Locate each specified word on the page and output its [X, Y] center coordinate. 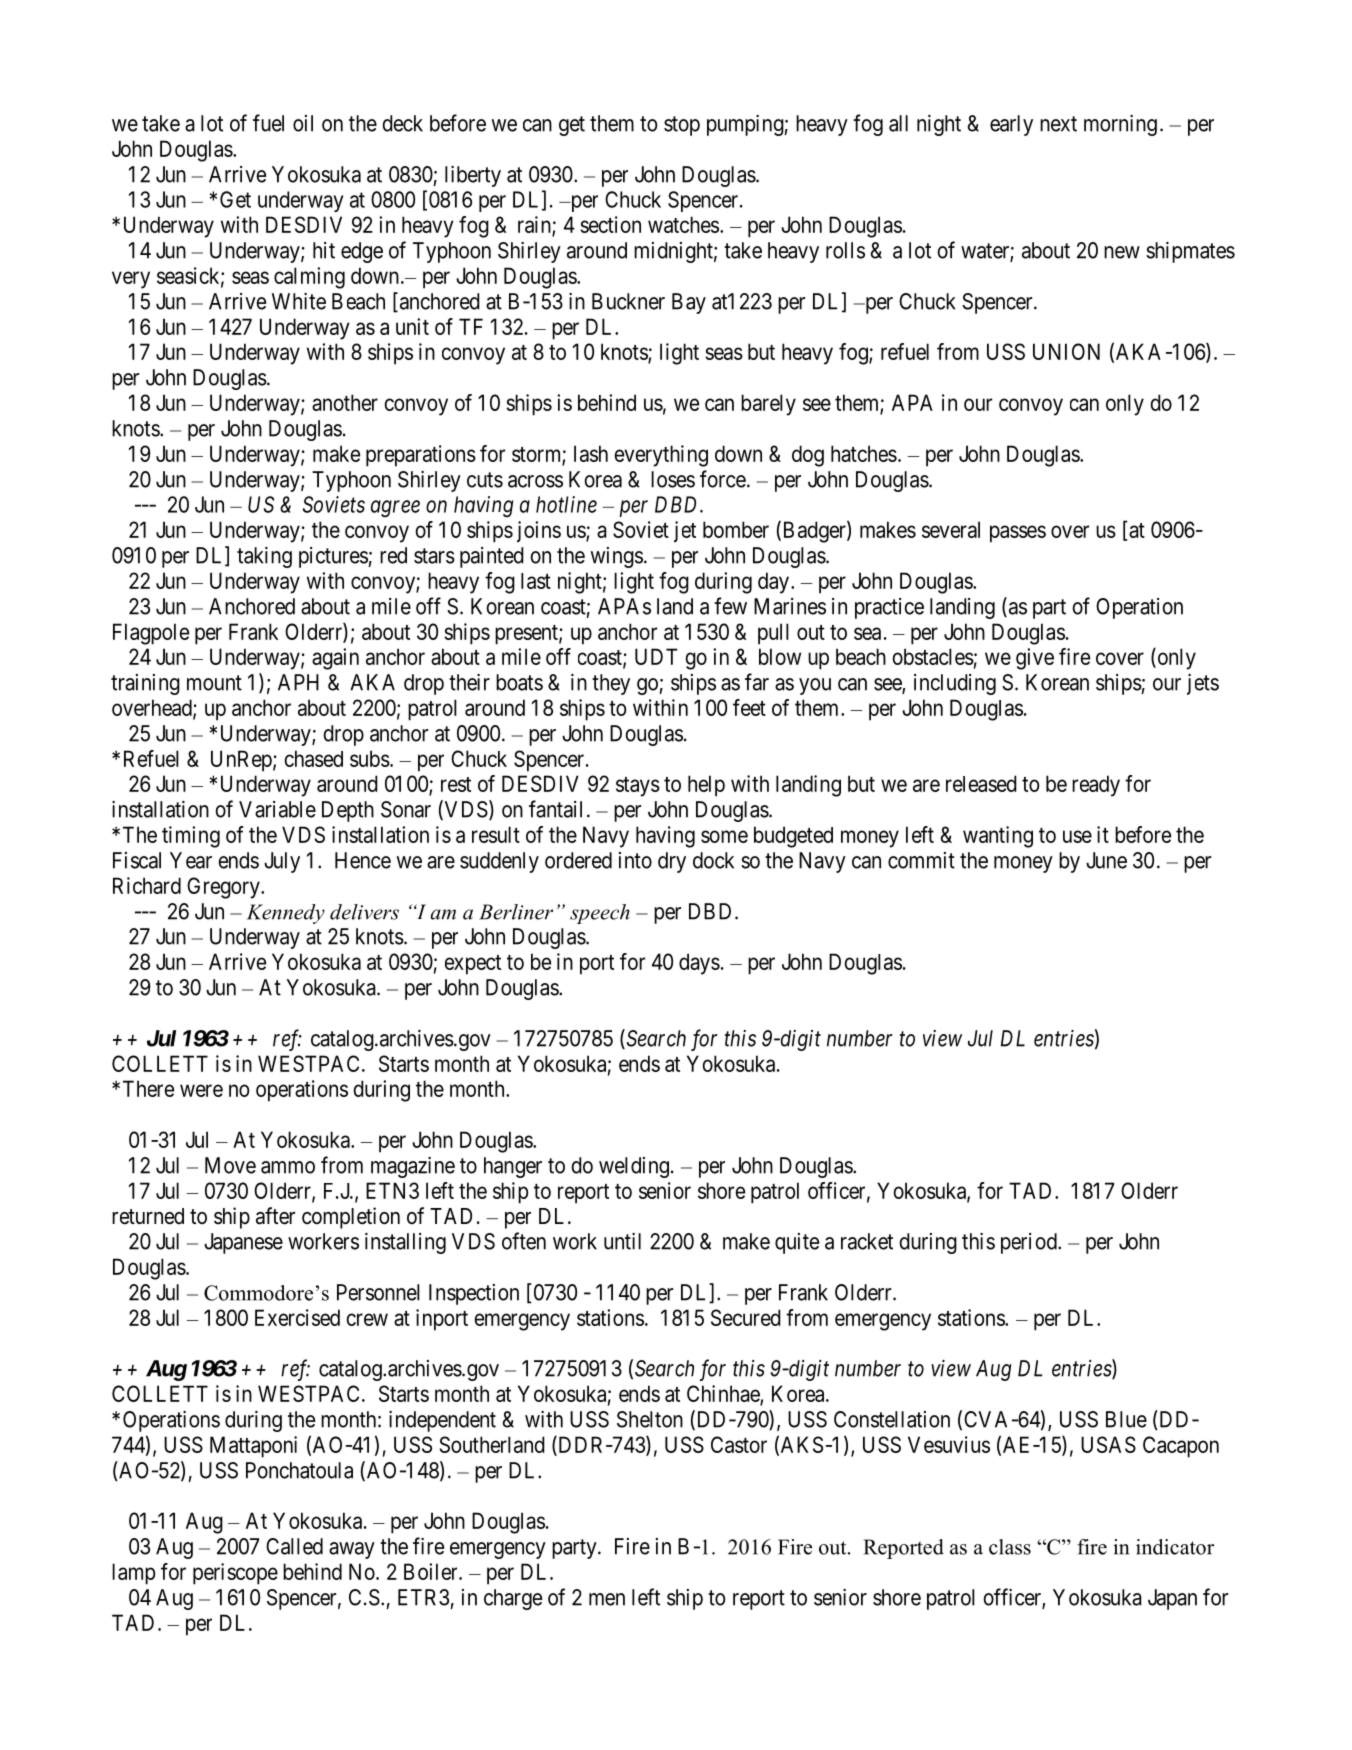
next [1058, 124]
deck [402, 123]
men [607, 1599]
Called [294, 1546]
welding [634, 1167]
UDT [656, 656]
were [201, 1090]
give [1035, 659]
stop [682, 126]
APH [298, 682]
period [1030, 1243]
